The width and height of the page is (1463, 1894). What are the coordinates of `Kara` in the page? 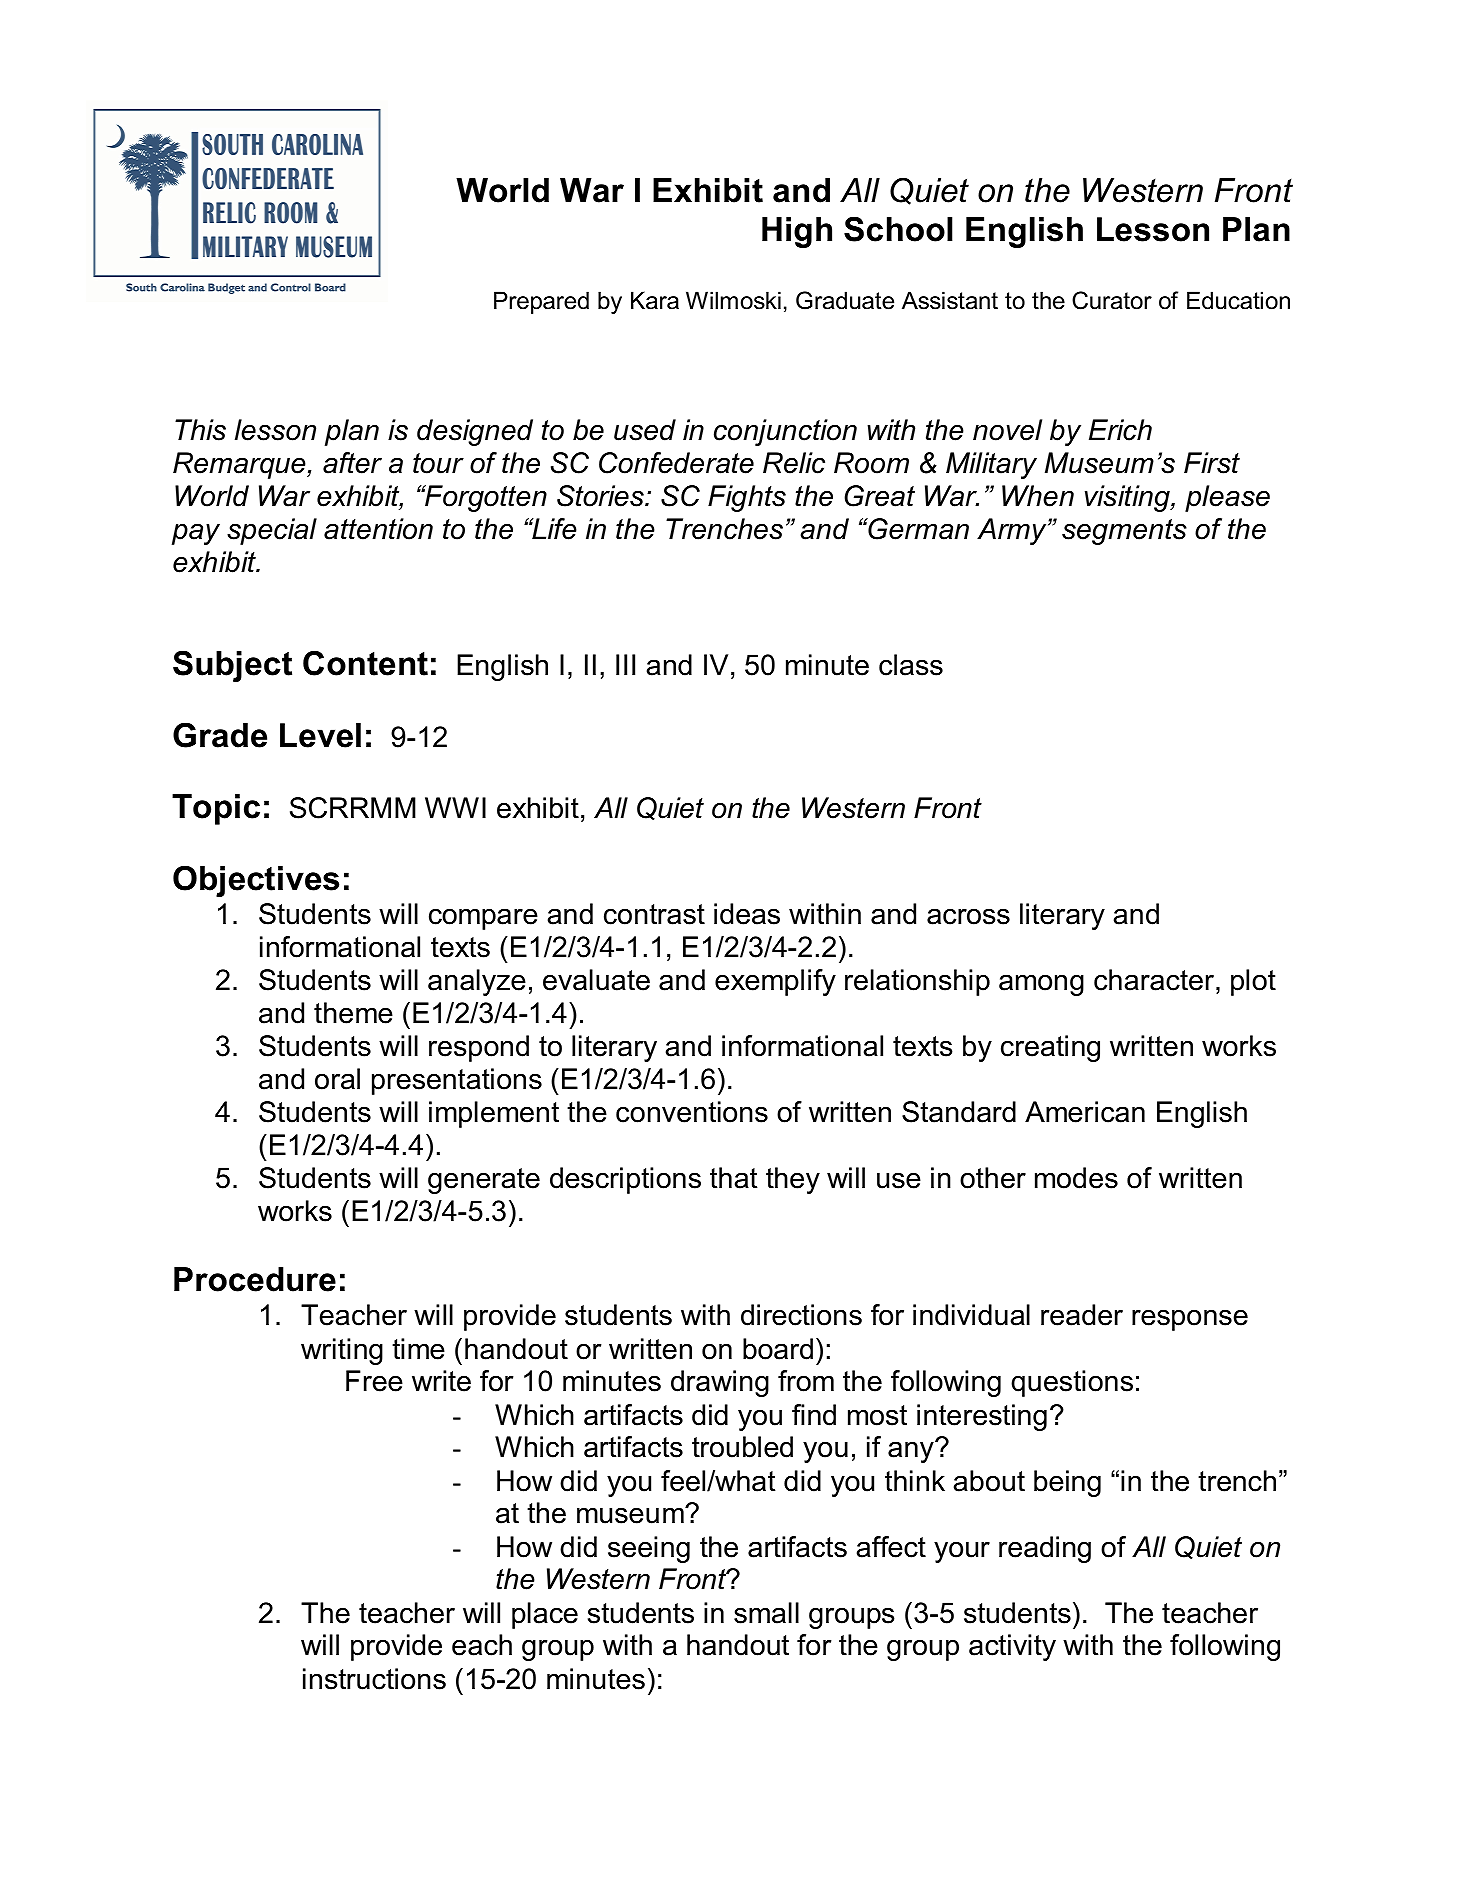 It's located at (655, 300).
